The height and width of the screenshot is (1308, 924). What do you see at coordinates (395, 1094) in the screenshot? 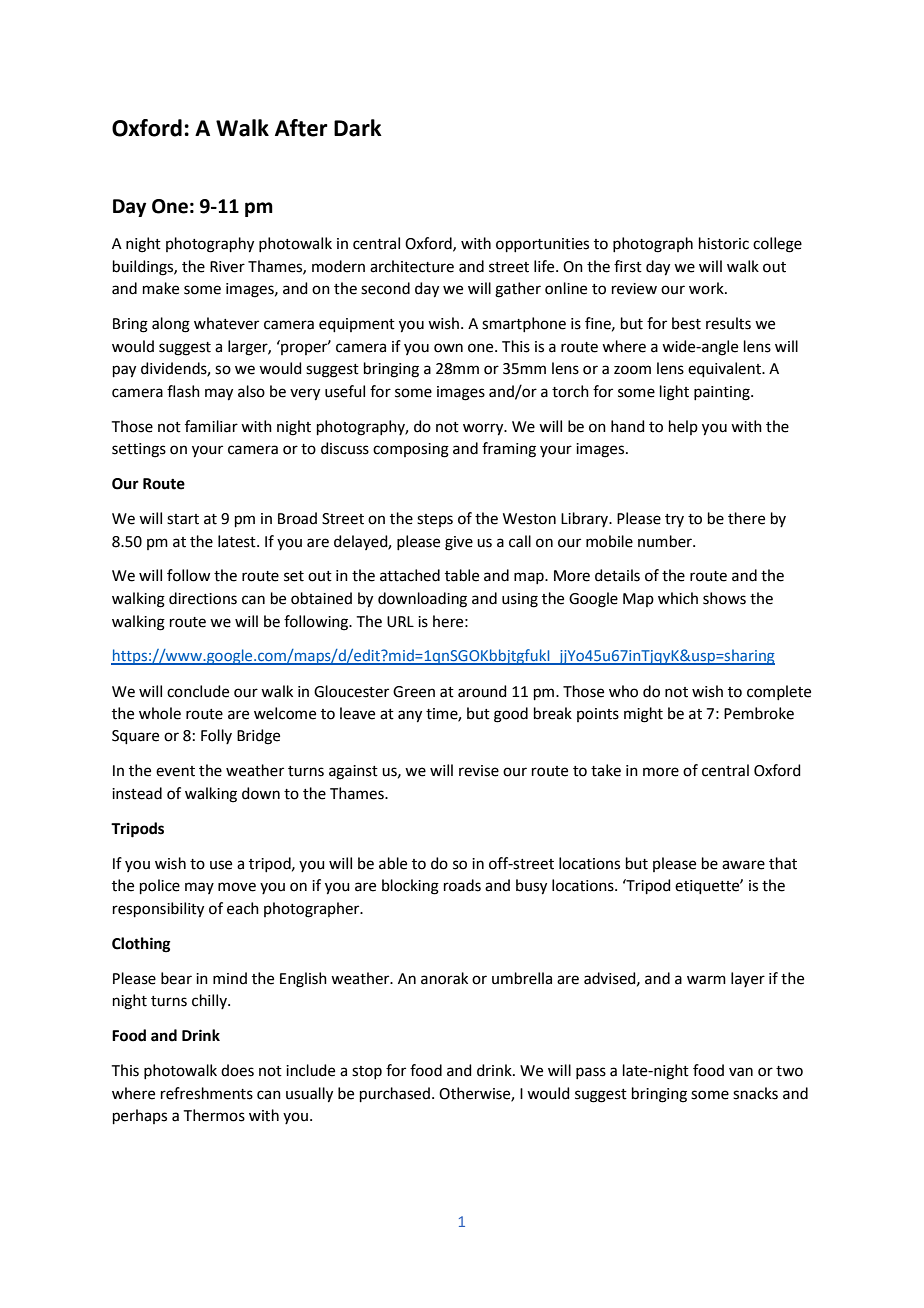
I see `purchased` at bounding box center [395, 1094].
